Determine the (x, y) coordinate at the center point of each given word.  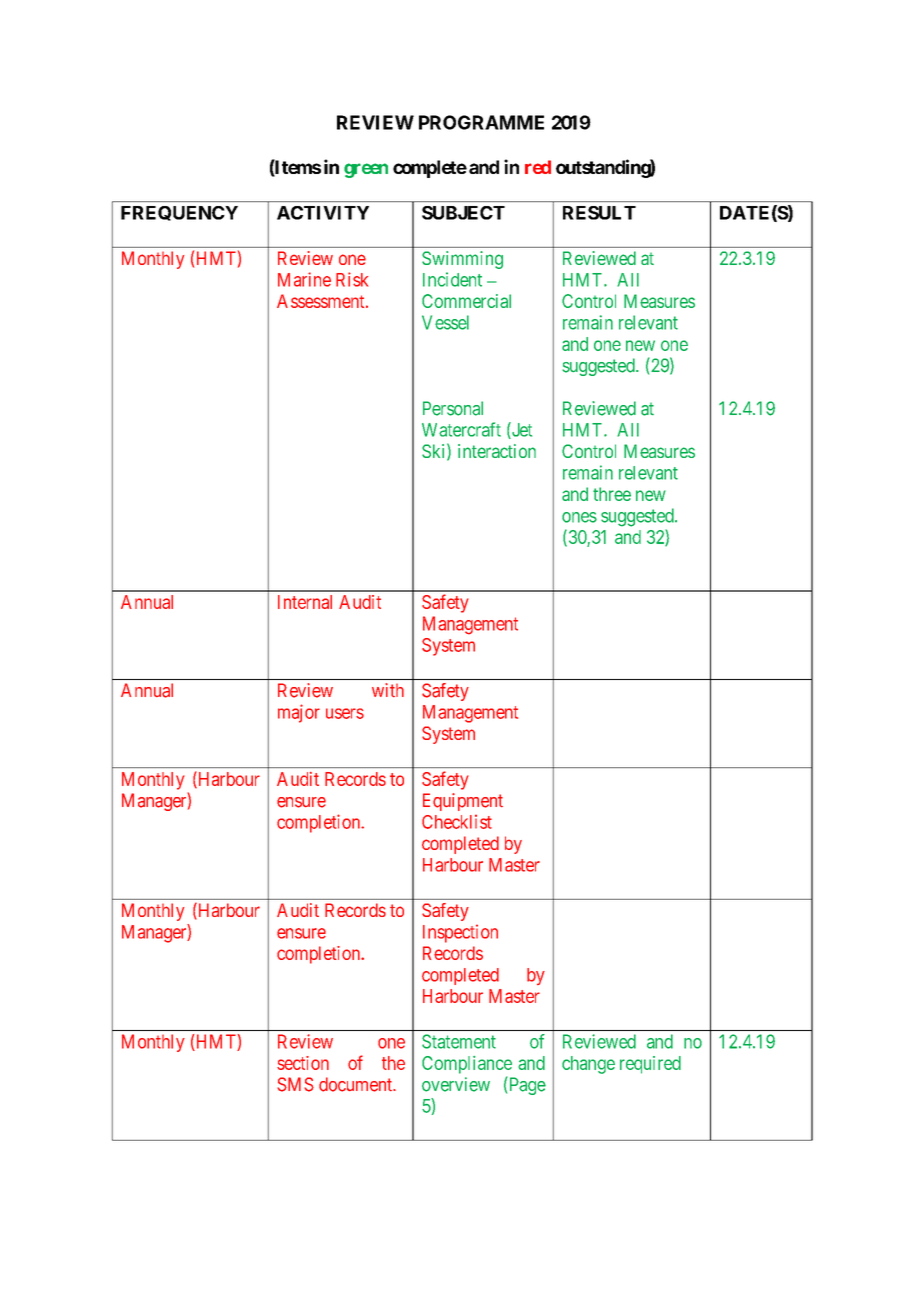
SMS (295, 1084)
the (393, 1063)
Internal (305, 602)
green (366, 170)
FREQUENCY (179, 213)
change (588, 1065)
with (388, 690)
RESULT (599, 213)
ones (579, 517)
